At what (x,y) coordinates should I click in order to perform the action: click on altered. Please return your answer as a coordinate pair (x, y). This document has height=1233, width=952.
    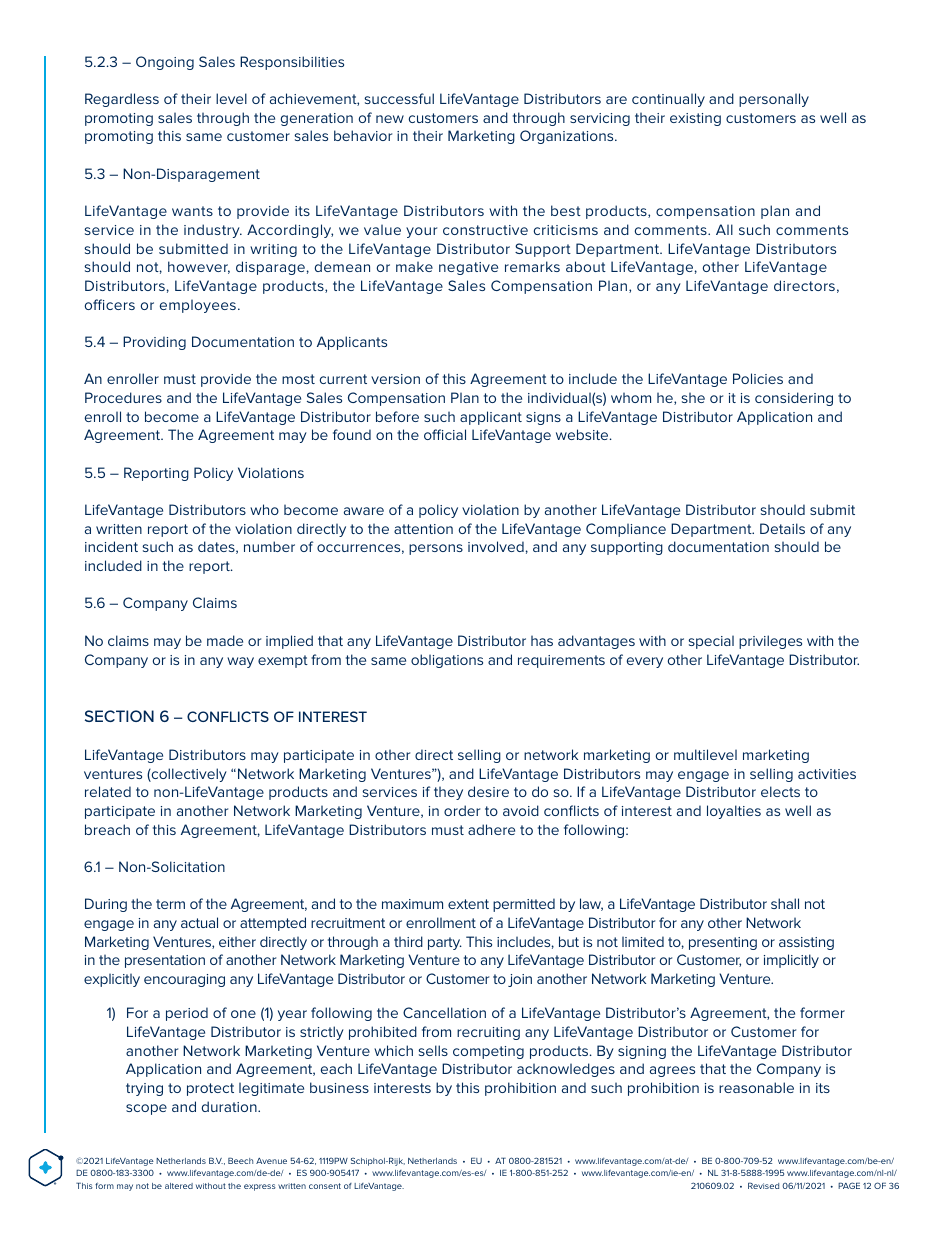
    Looking at the image, I should click on (179, 1186).
